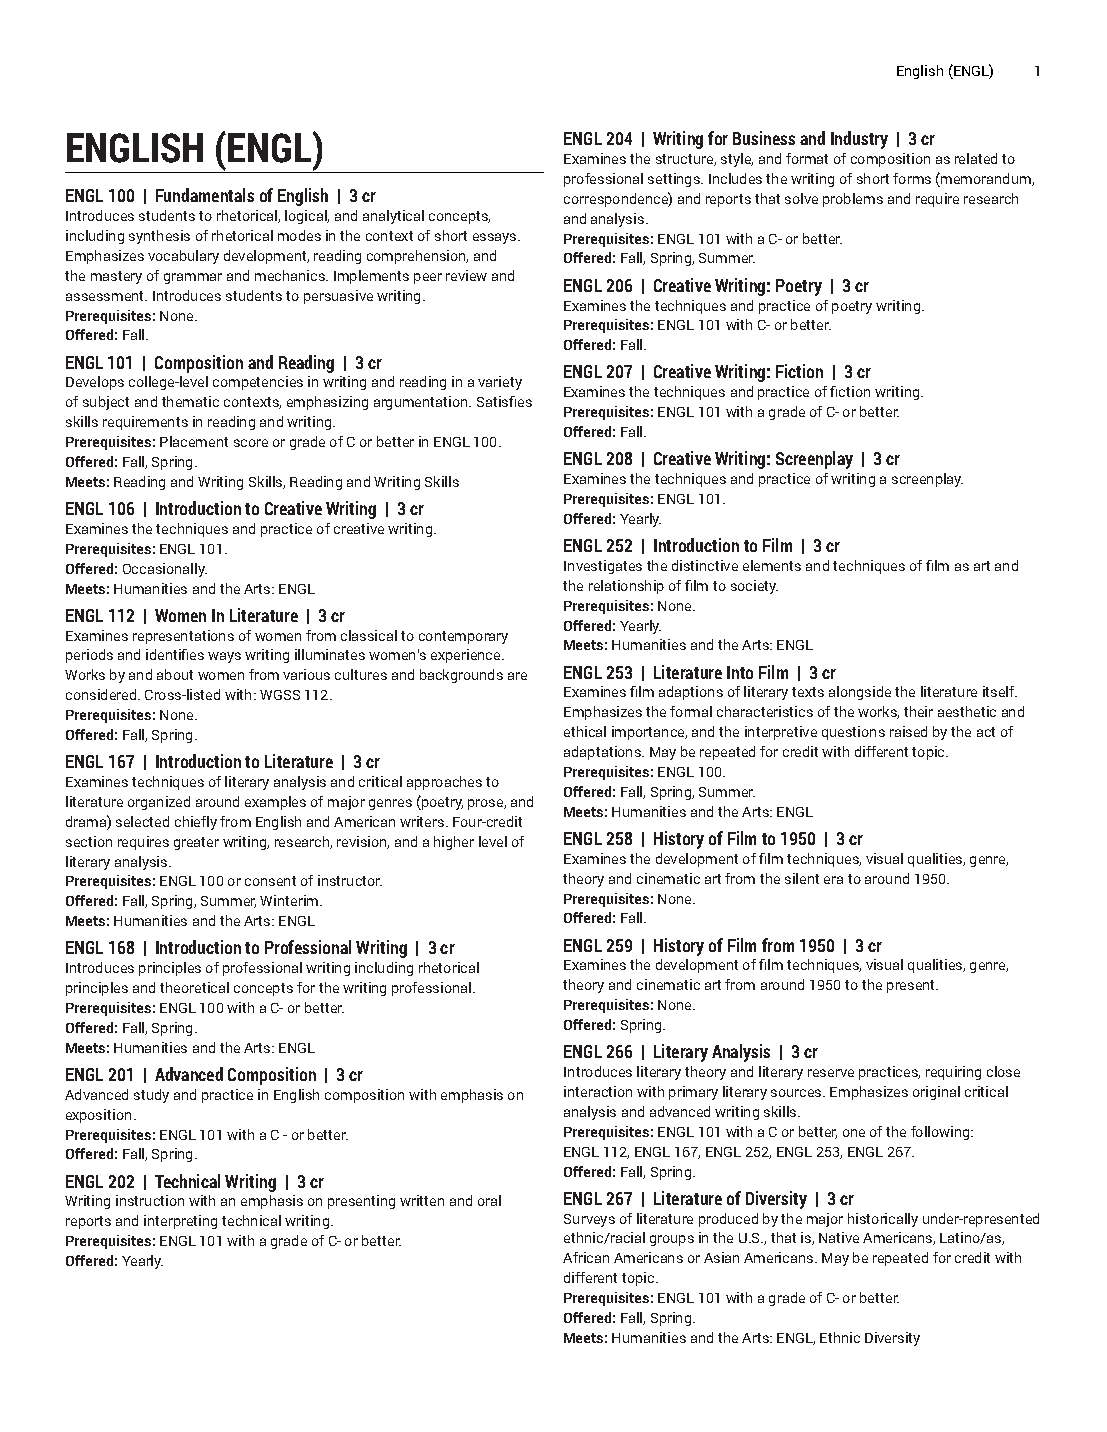  Describe the element at coordinates (205, 195) in the image. I see `Fundamentals` at that location.
